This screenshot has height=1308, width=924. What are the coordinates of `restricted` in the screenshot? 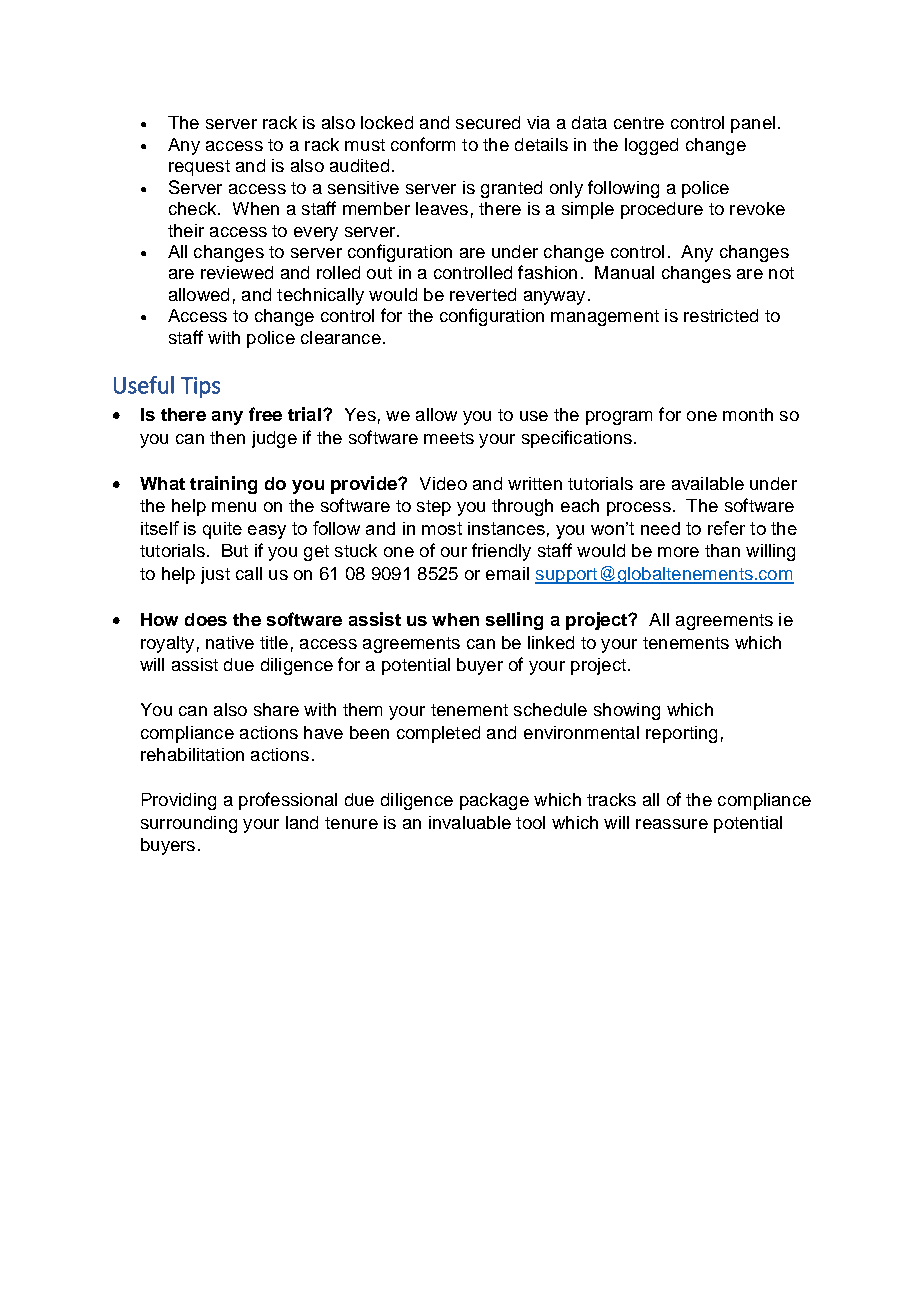 It's located at (721, 315).
